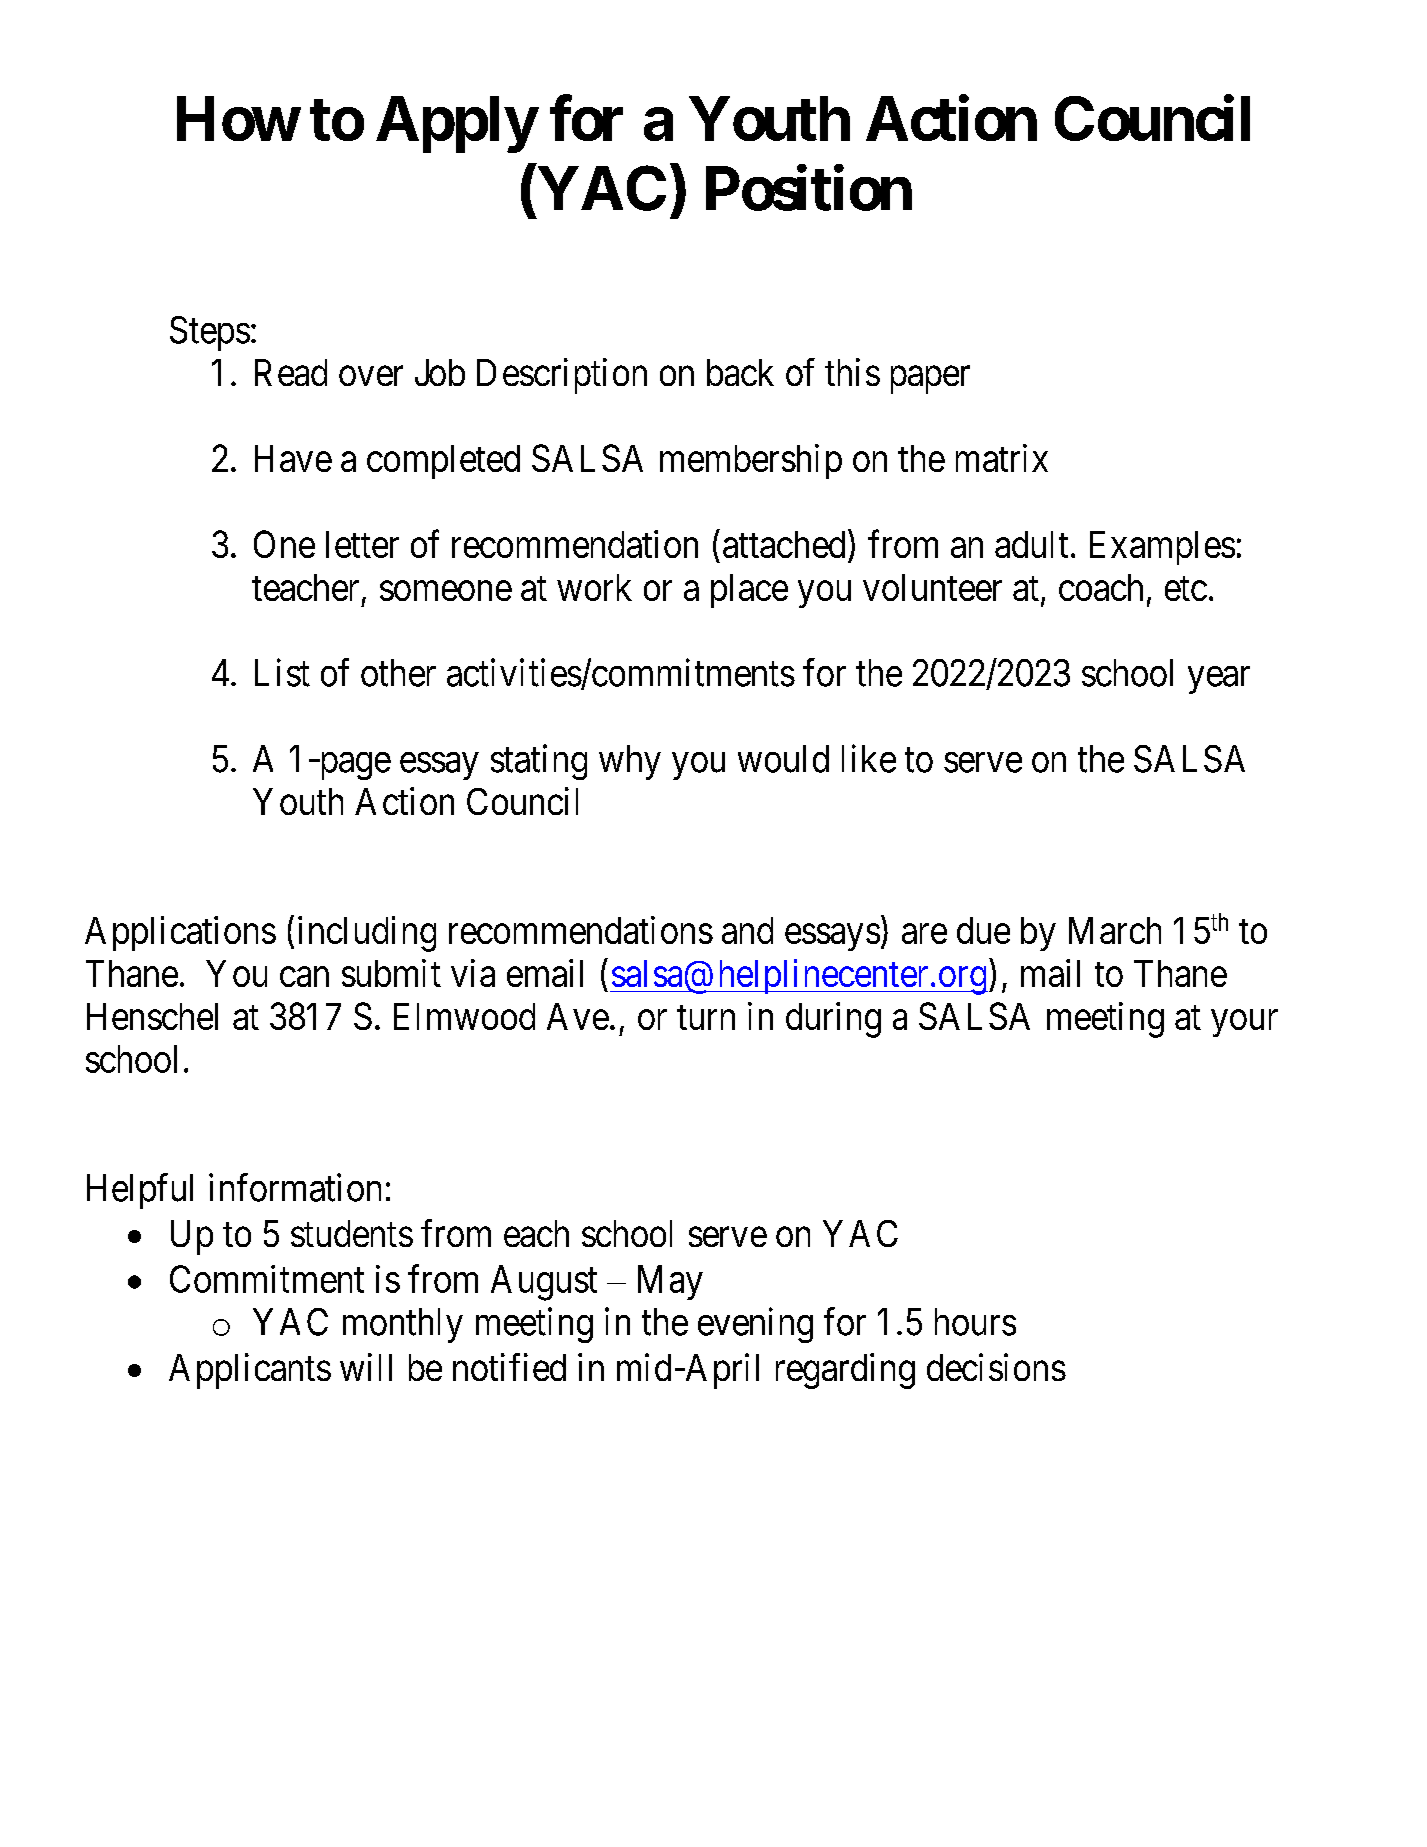 This image has width=1427, height=1847. Describe the element at coordinates (282, 672) in the image. I see `List` at that location.
